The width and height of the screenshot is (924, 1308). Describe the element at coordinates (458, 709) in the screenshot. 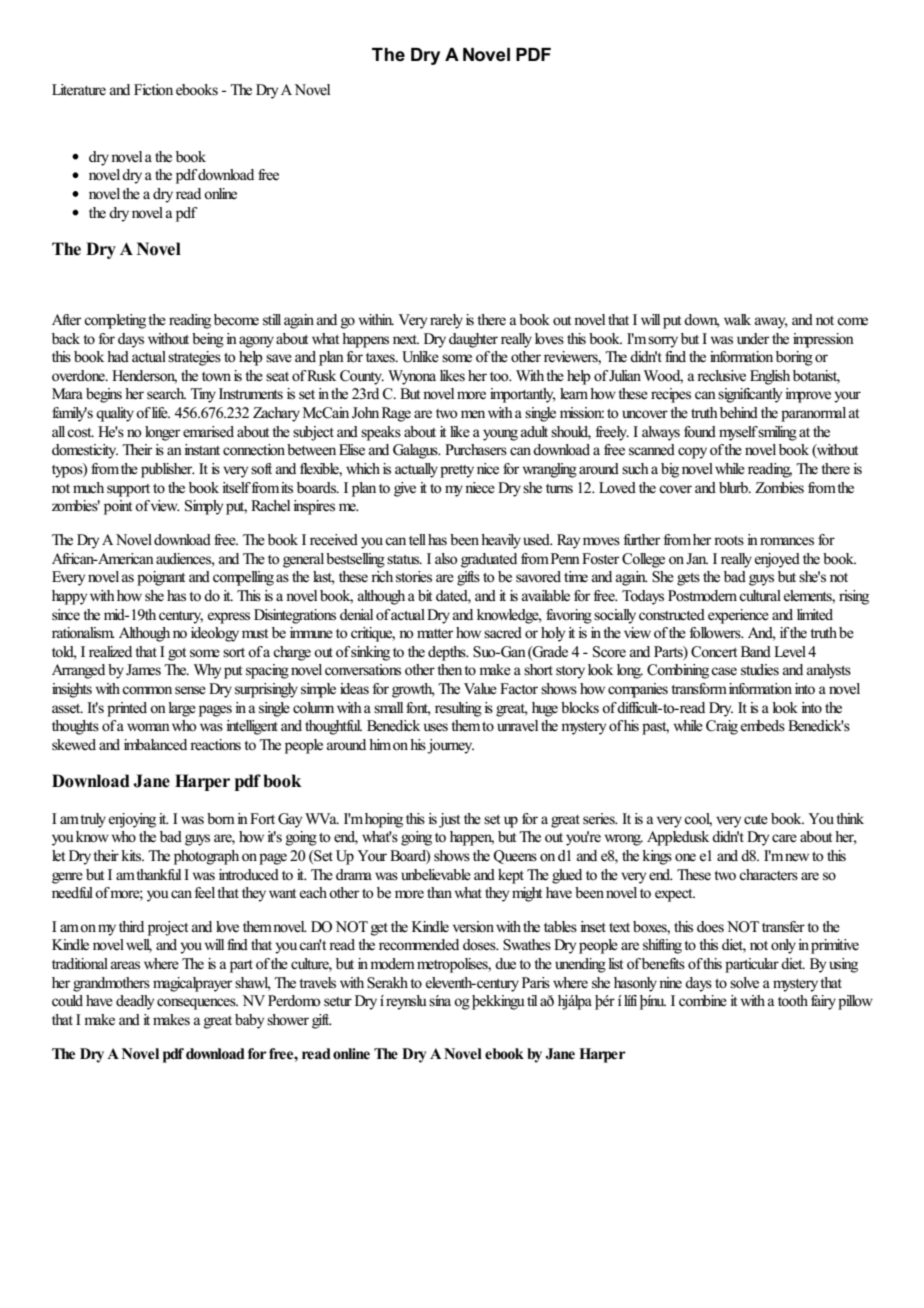

I see `resulting` at that location.
